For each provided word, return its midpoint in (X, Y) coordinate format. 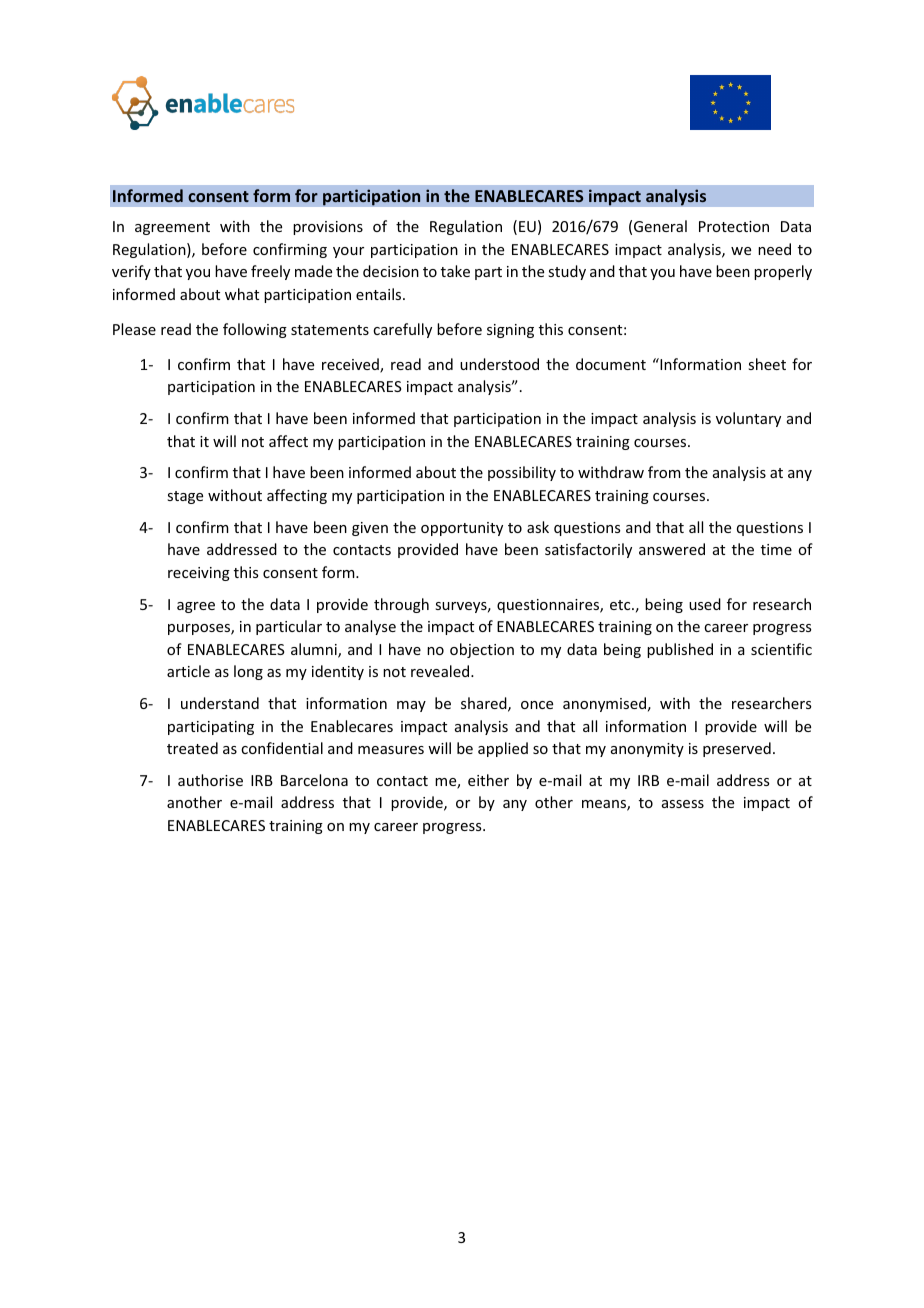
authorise (210, 780)
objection (482, 650)
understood (499, 364)
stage (185, 497)
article (188, 671)
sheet (767, 364)
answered (672, 549)
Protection (734, 226)
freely (270, 272)
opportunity (462, 529)
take (455, 271)
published (680, 650)
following (255, 330)
